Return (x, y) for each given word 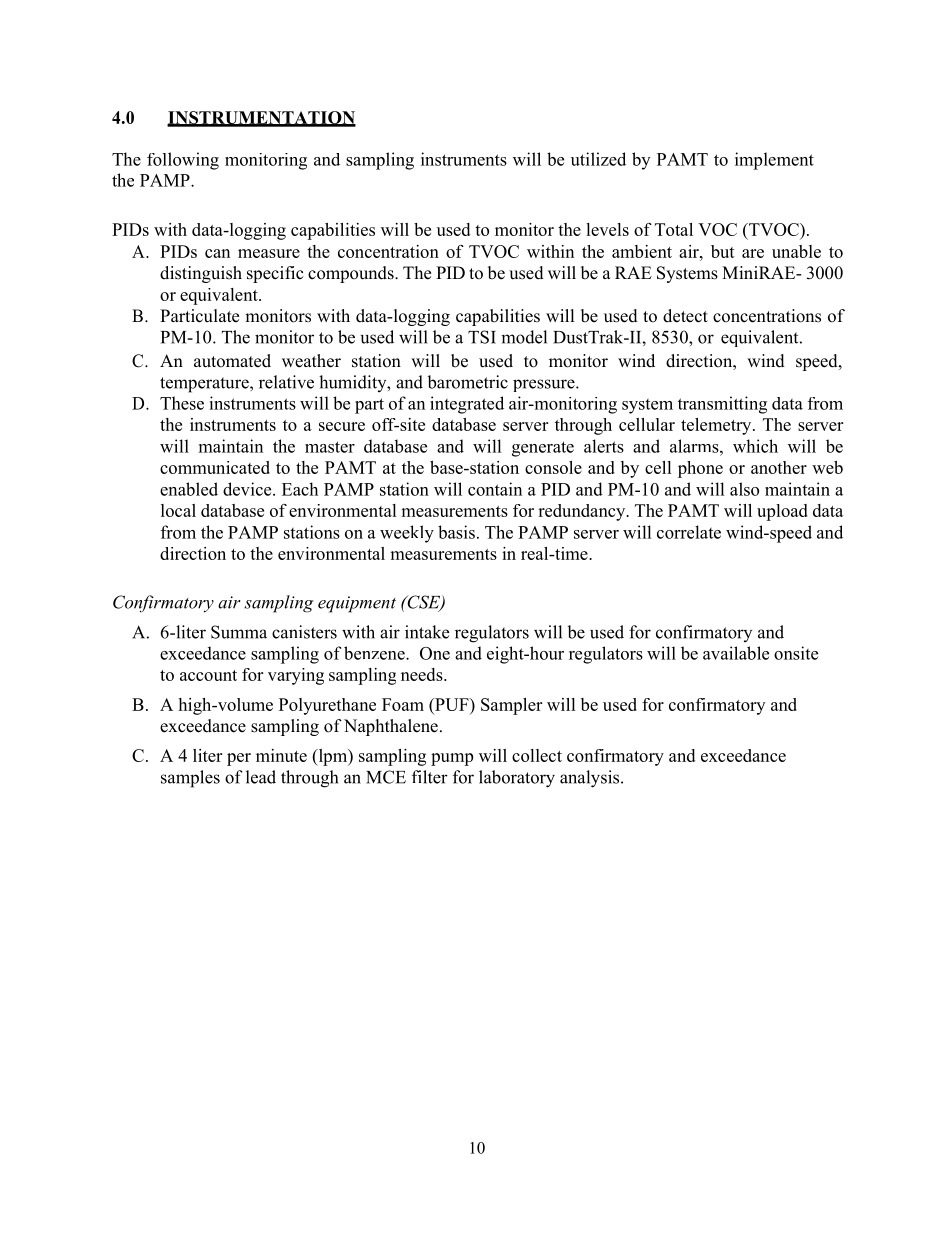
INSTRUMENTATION (261, 118)
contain (495, 489)
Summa (239, 632)
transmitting (722, 405)
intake (427, 632)
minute (281, 755)
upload (782, 512)
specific (275, 274)
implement (774, 161)
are (753, 253)
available (736, 653)
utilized (598, 159)
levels (607, 229)
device (248, 489)
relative (286, 382)
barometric (467, 382)
